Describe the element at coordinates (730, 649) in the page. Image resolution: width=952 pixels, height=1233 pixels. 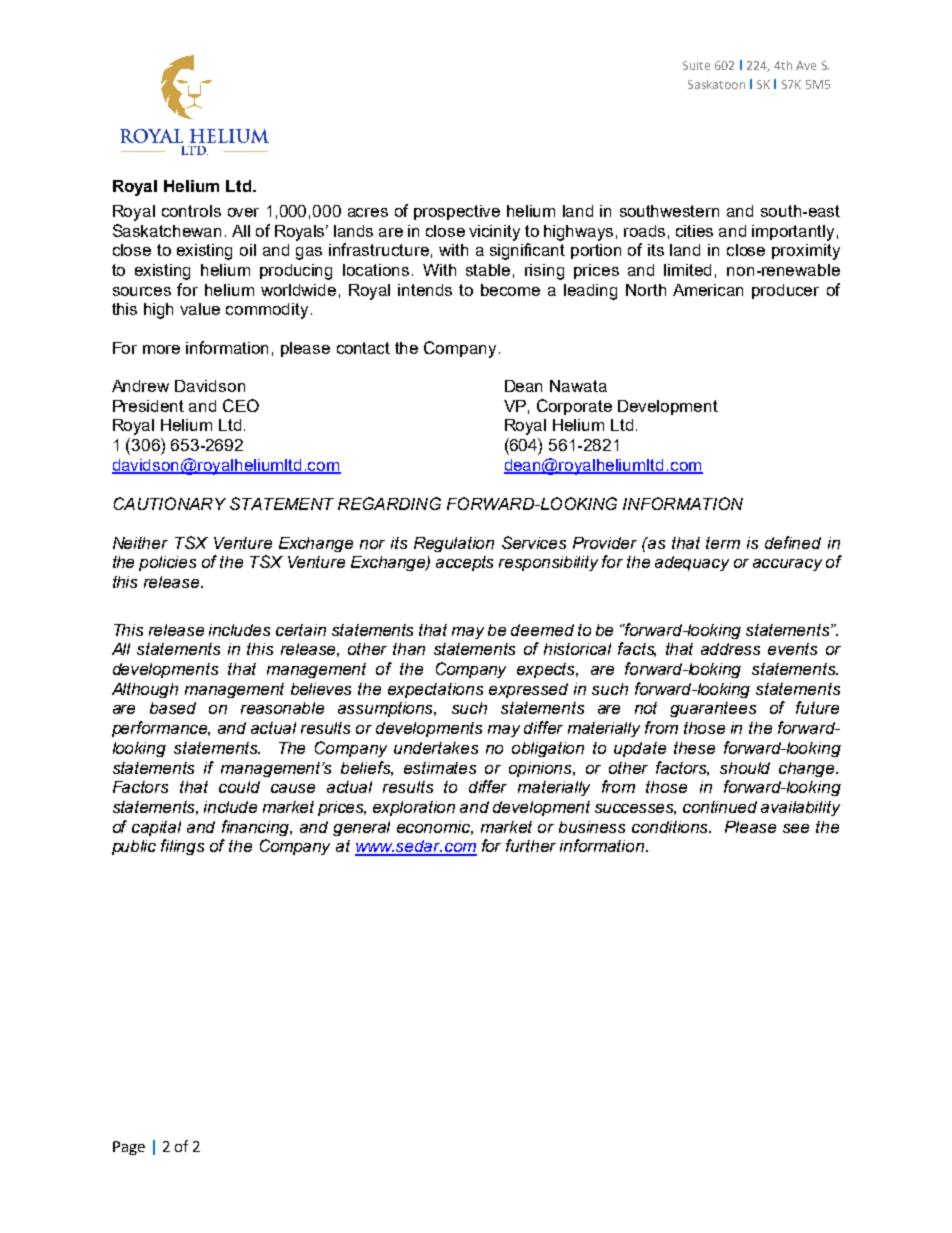
I see `address` at that location.
